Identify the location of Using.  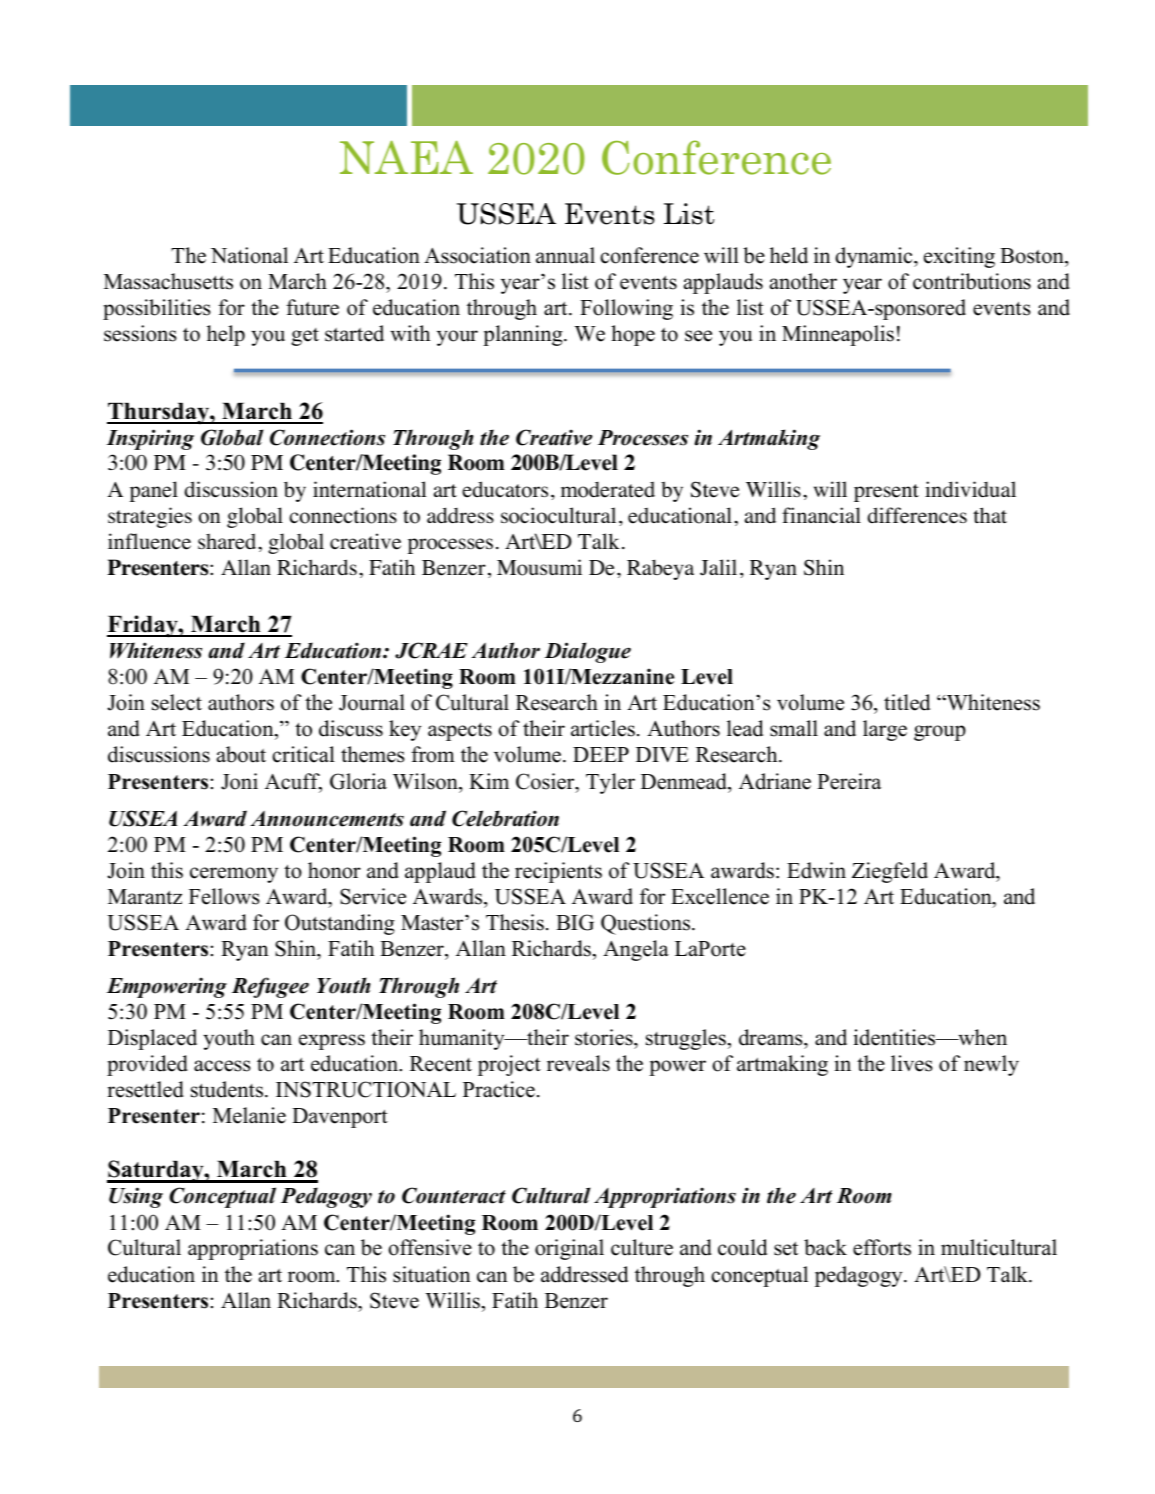
(136, 1197).
